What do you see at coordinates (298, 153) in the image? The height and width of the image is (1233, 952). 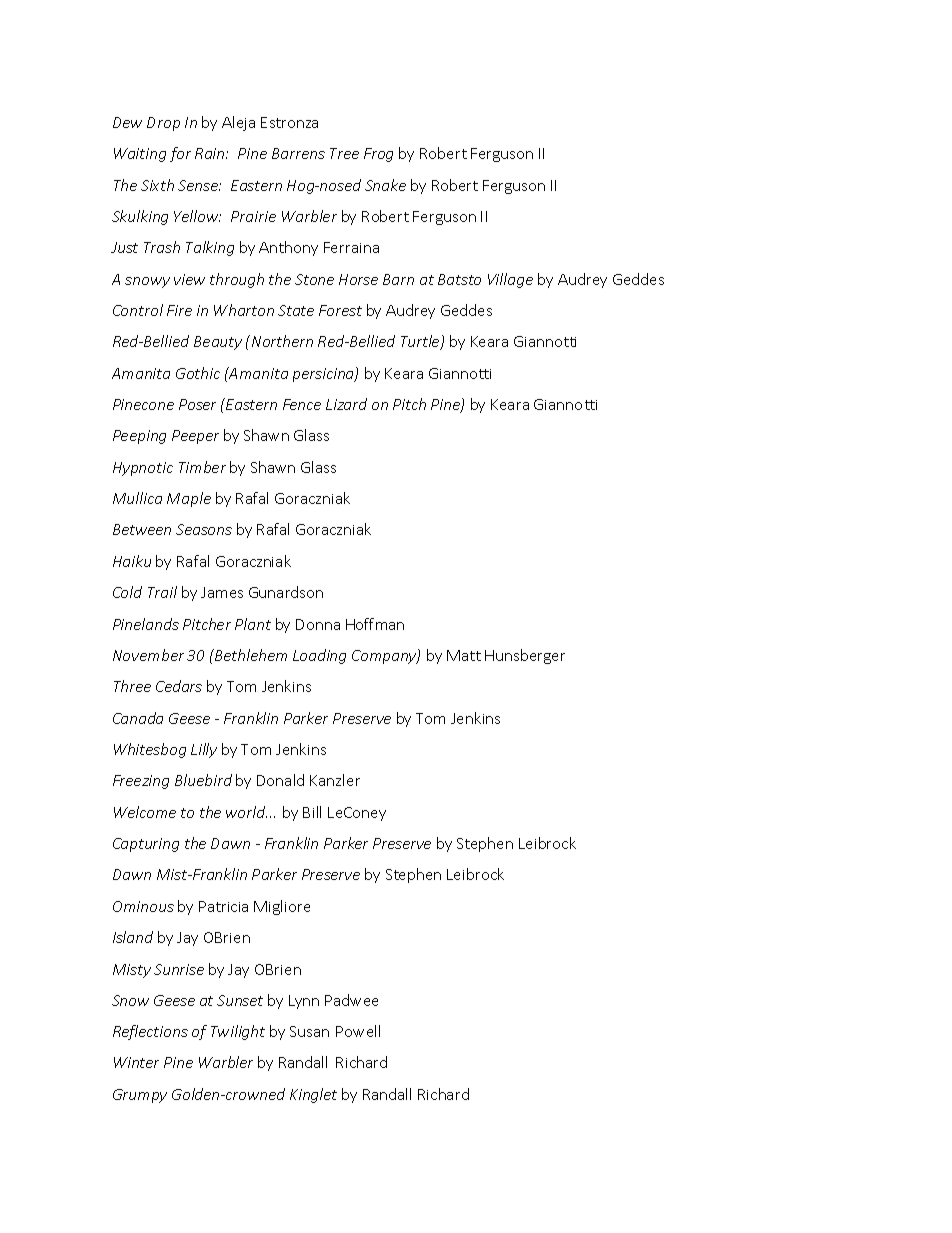 I see `Barrens` at bounding box center [298, 153].
